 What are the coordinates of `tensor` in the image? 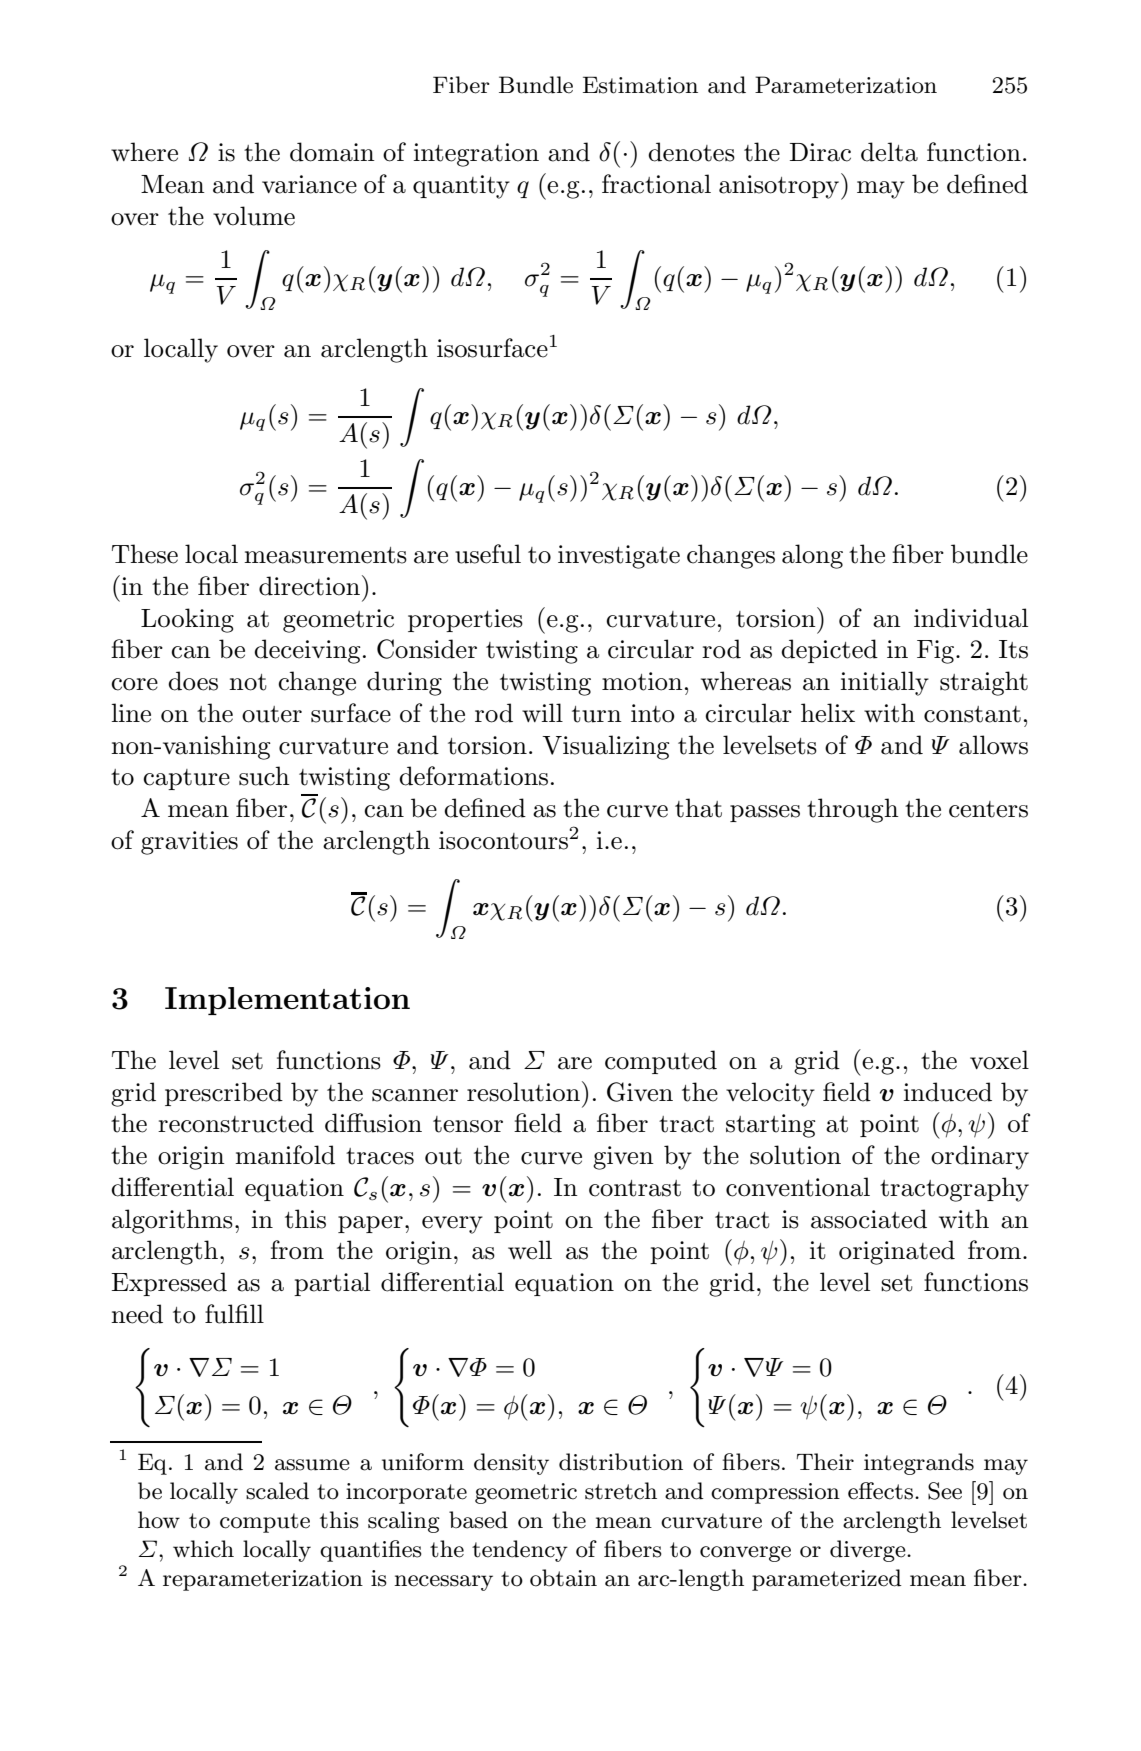 It's located at (468, 1124).
